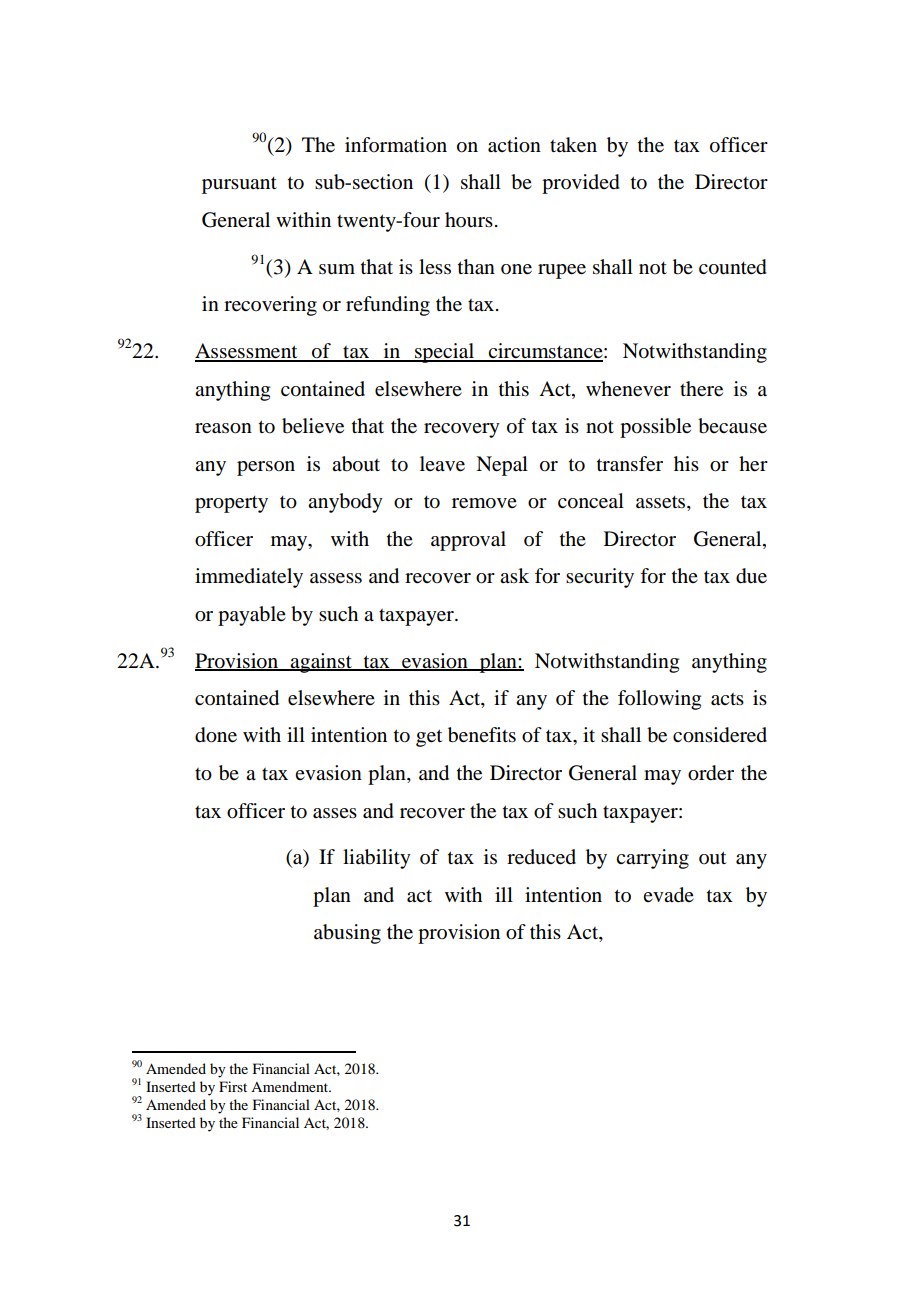 The width and height of the screenshot is (924, 1308). I want to click on pursuant, so click(239, 185).
